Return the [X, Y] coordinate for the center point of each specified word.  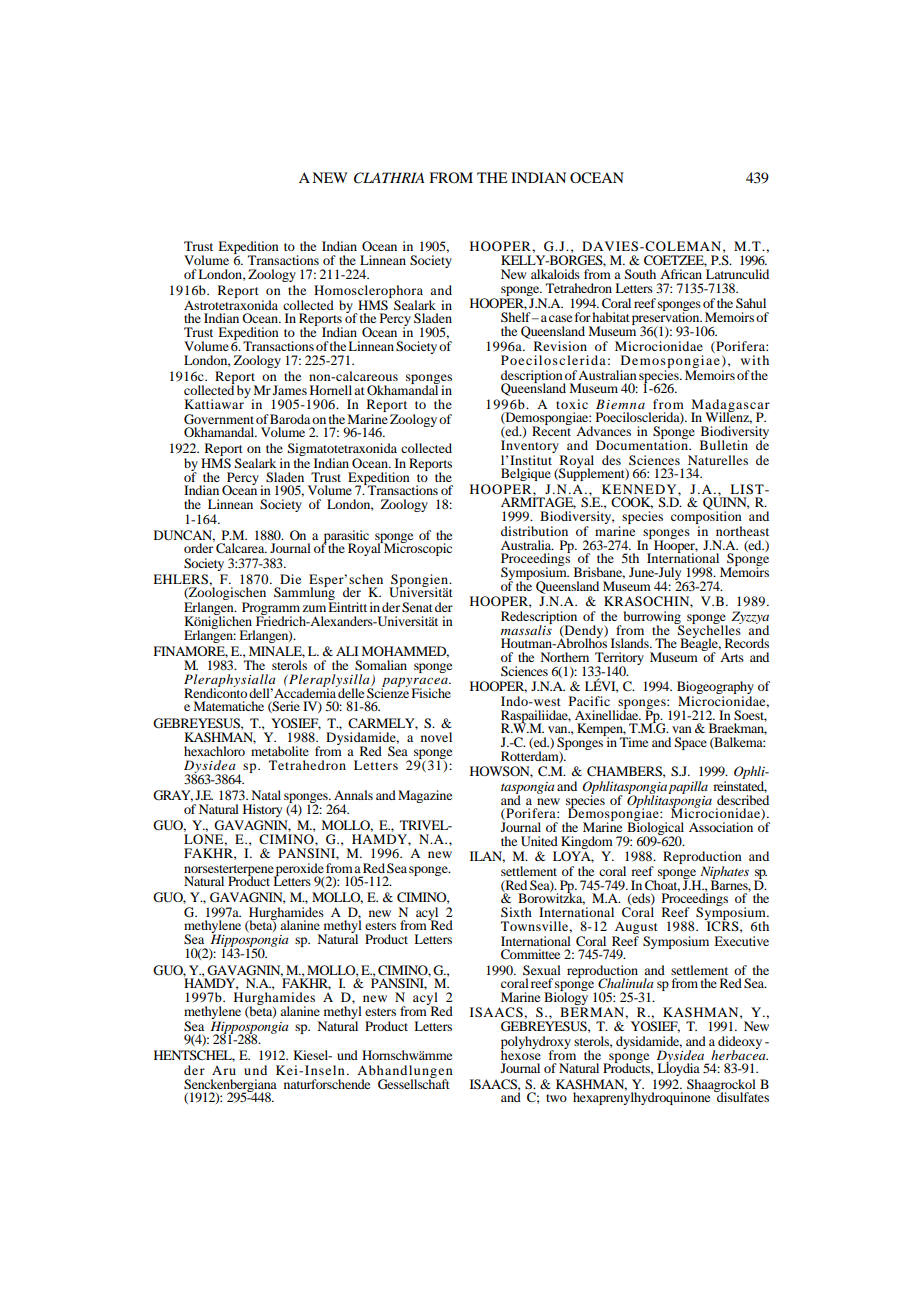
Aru [224, 1070]
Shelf [517, 317]
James [290, 390]
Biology [567, 999]
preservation [667, 319]
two [556, 1098]
